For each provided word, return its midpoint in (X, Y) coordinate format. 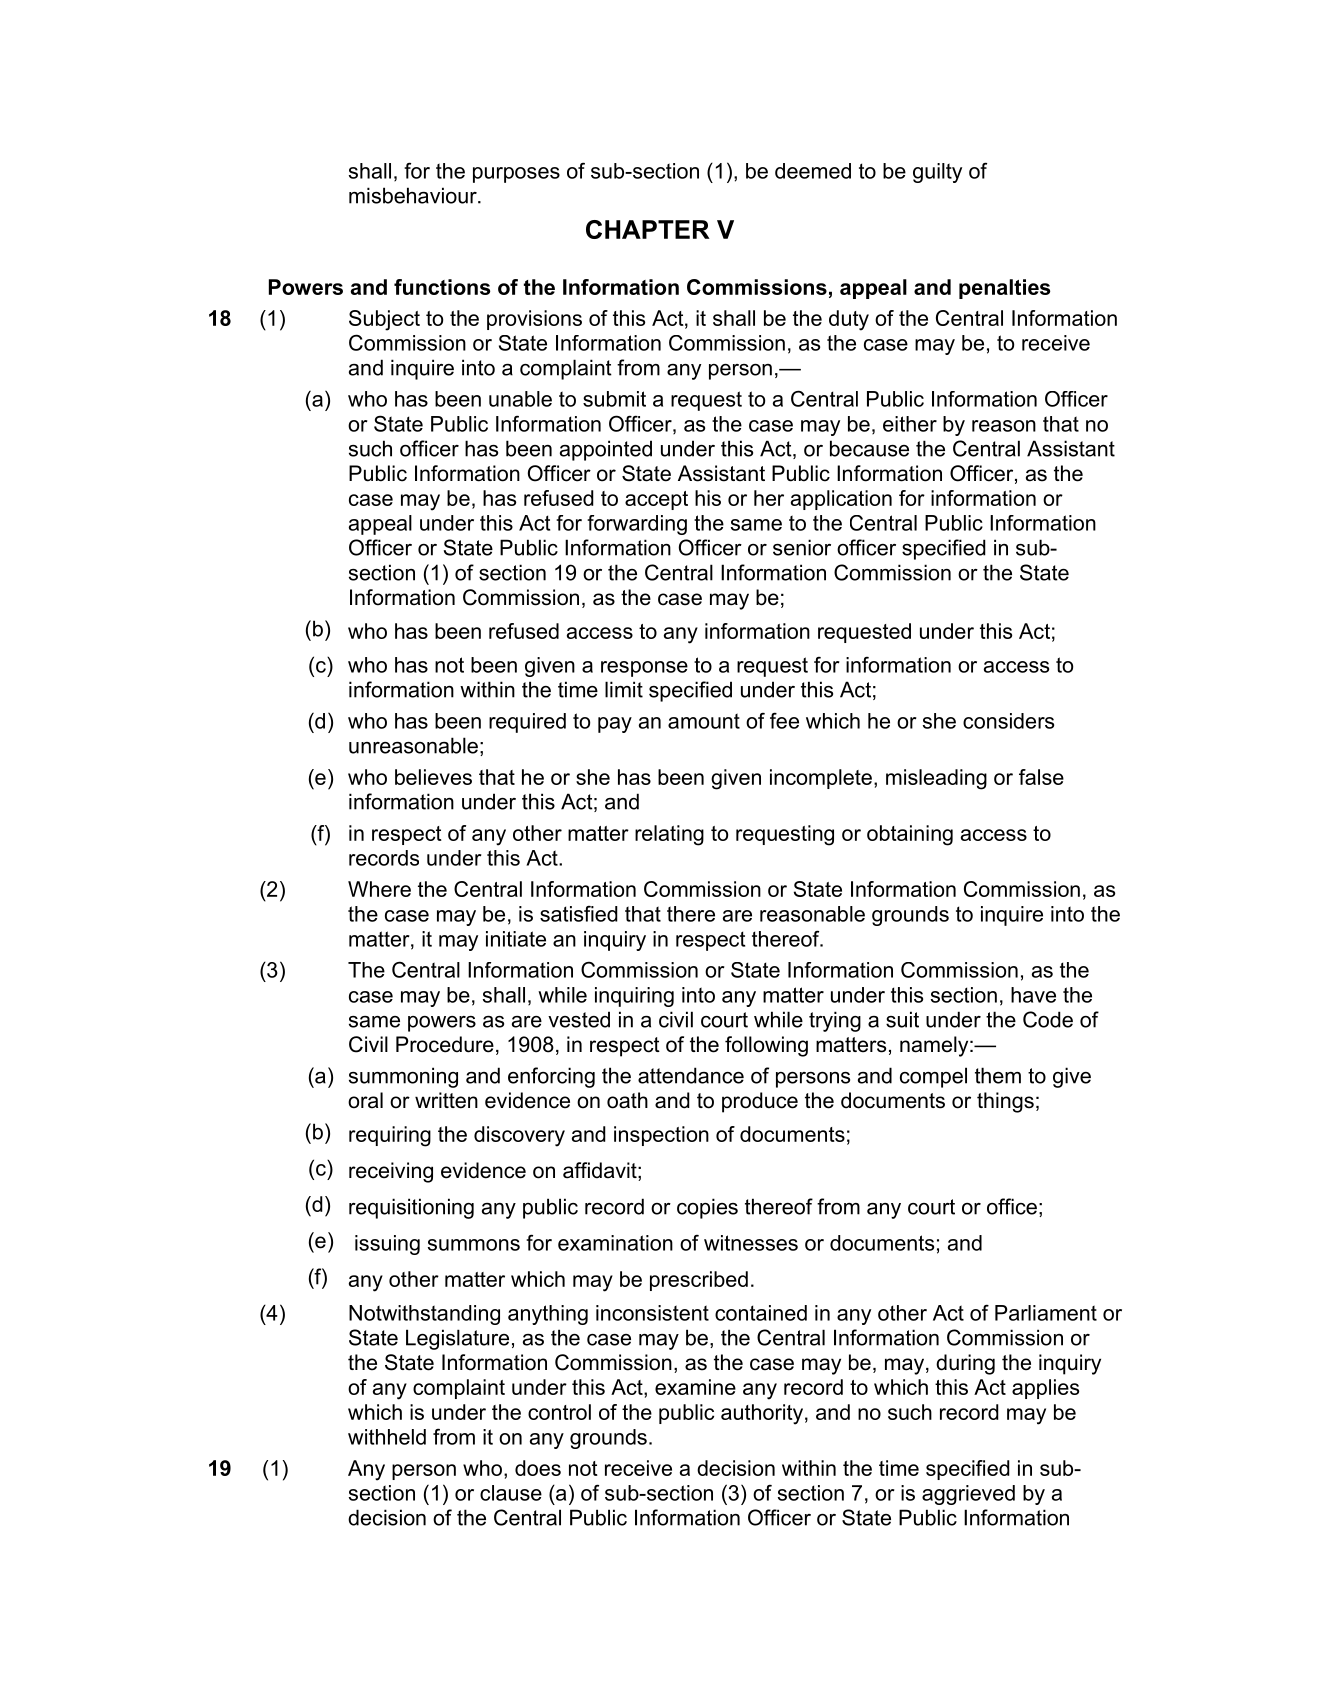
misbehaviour (414, 195)
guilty (937, 173)
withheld (387, 1437)
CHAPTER (648, 229)
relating (669, 835)
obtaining (910, 835)
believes (433, 777)
